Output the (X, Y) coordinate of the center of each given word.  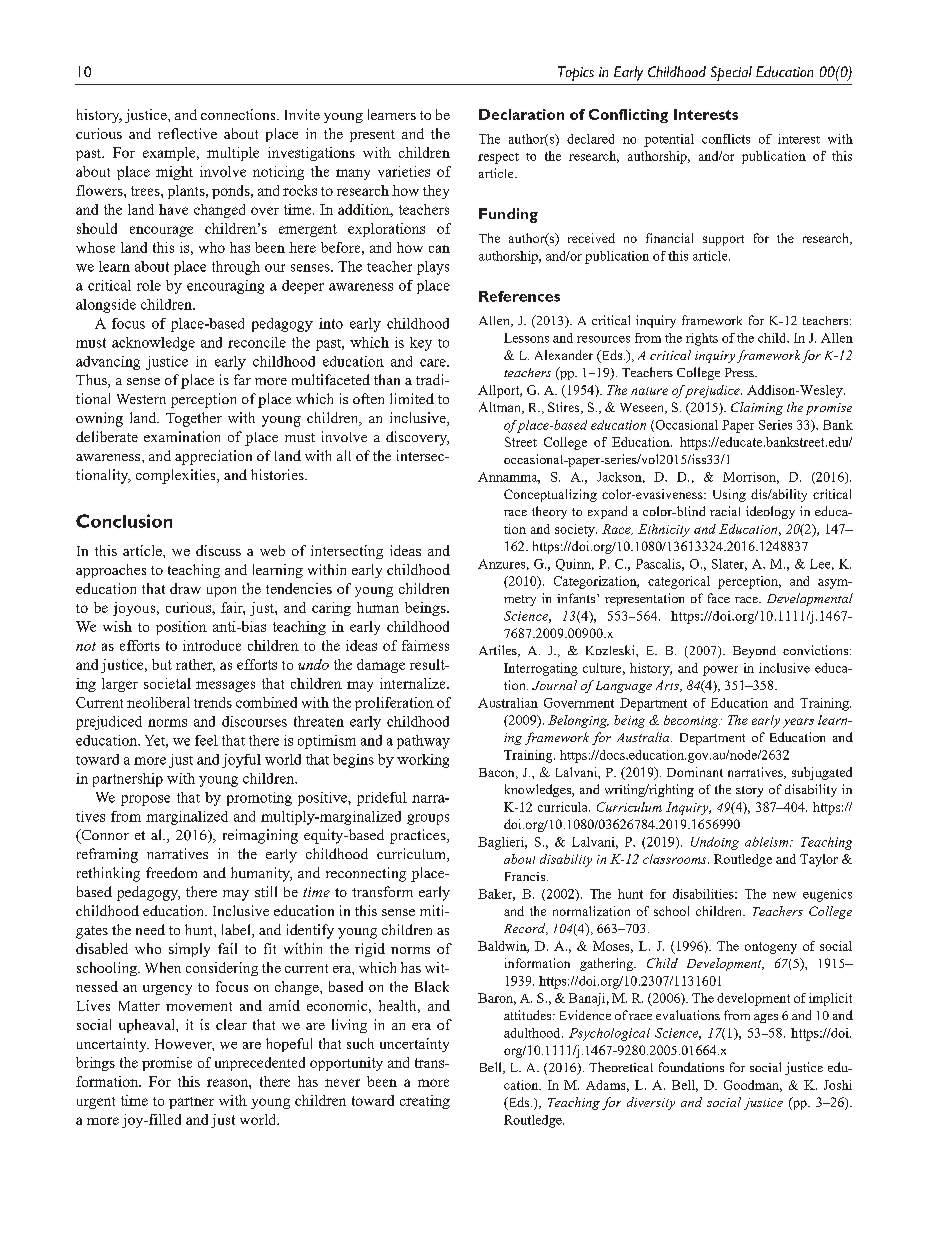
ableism (768, 842)
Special (731, 73)
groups (428, 819)
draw (185, 588)
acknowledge (153, 344)
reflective (187, 133)
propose (145, 800)
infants (577, 598)
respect (498, 158)
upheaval (148, 1026)
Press (740, 372)
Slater (729, 565)
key (421, 344)
